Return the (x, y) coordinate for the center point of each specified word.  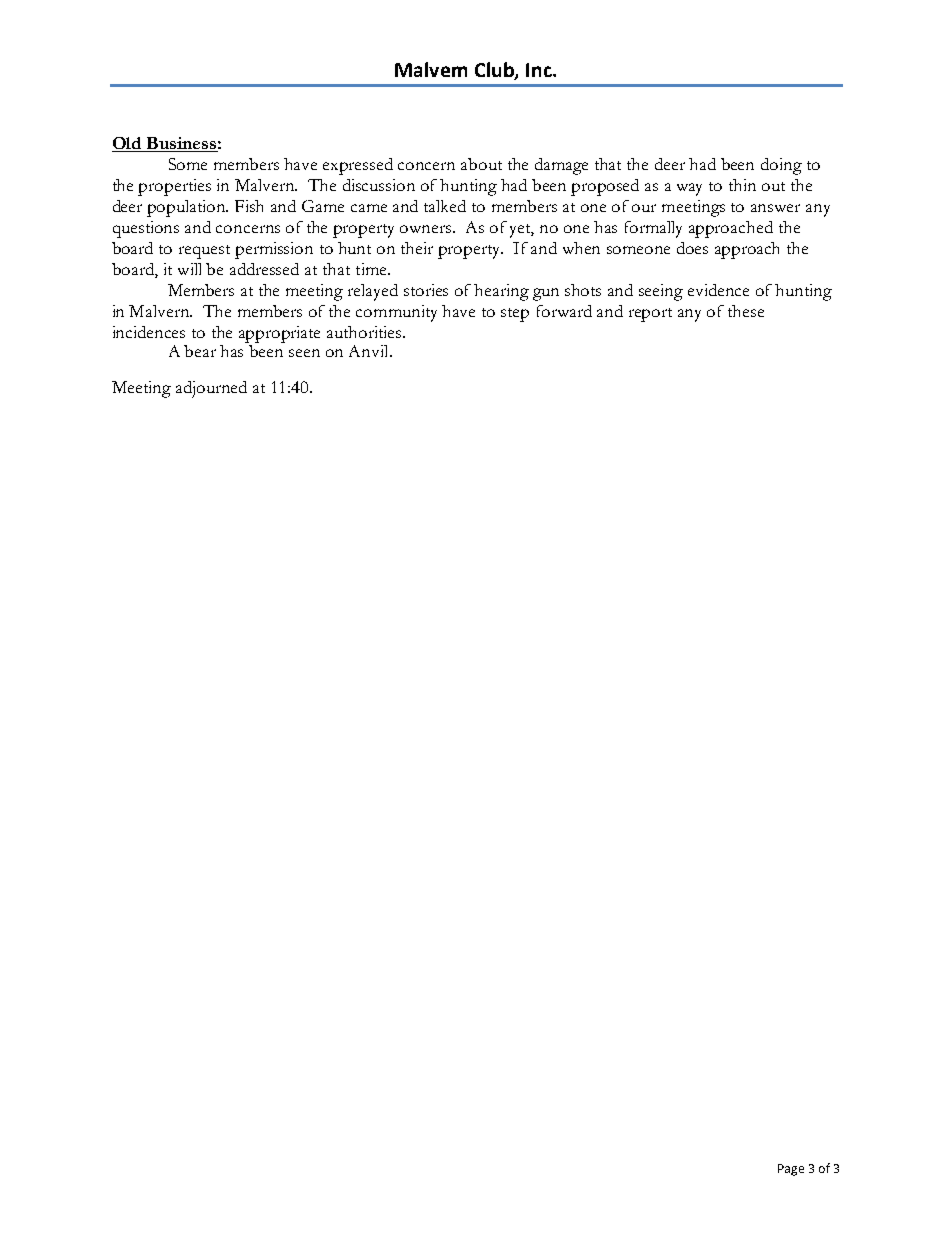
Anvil (370, 351)
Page (791, 1170)
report (650, 315)
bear (200, 351)
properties (174, 187)
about (481, 164)
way (689, 189)
